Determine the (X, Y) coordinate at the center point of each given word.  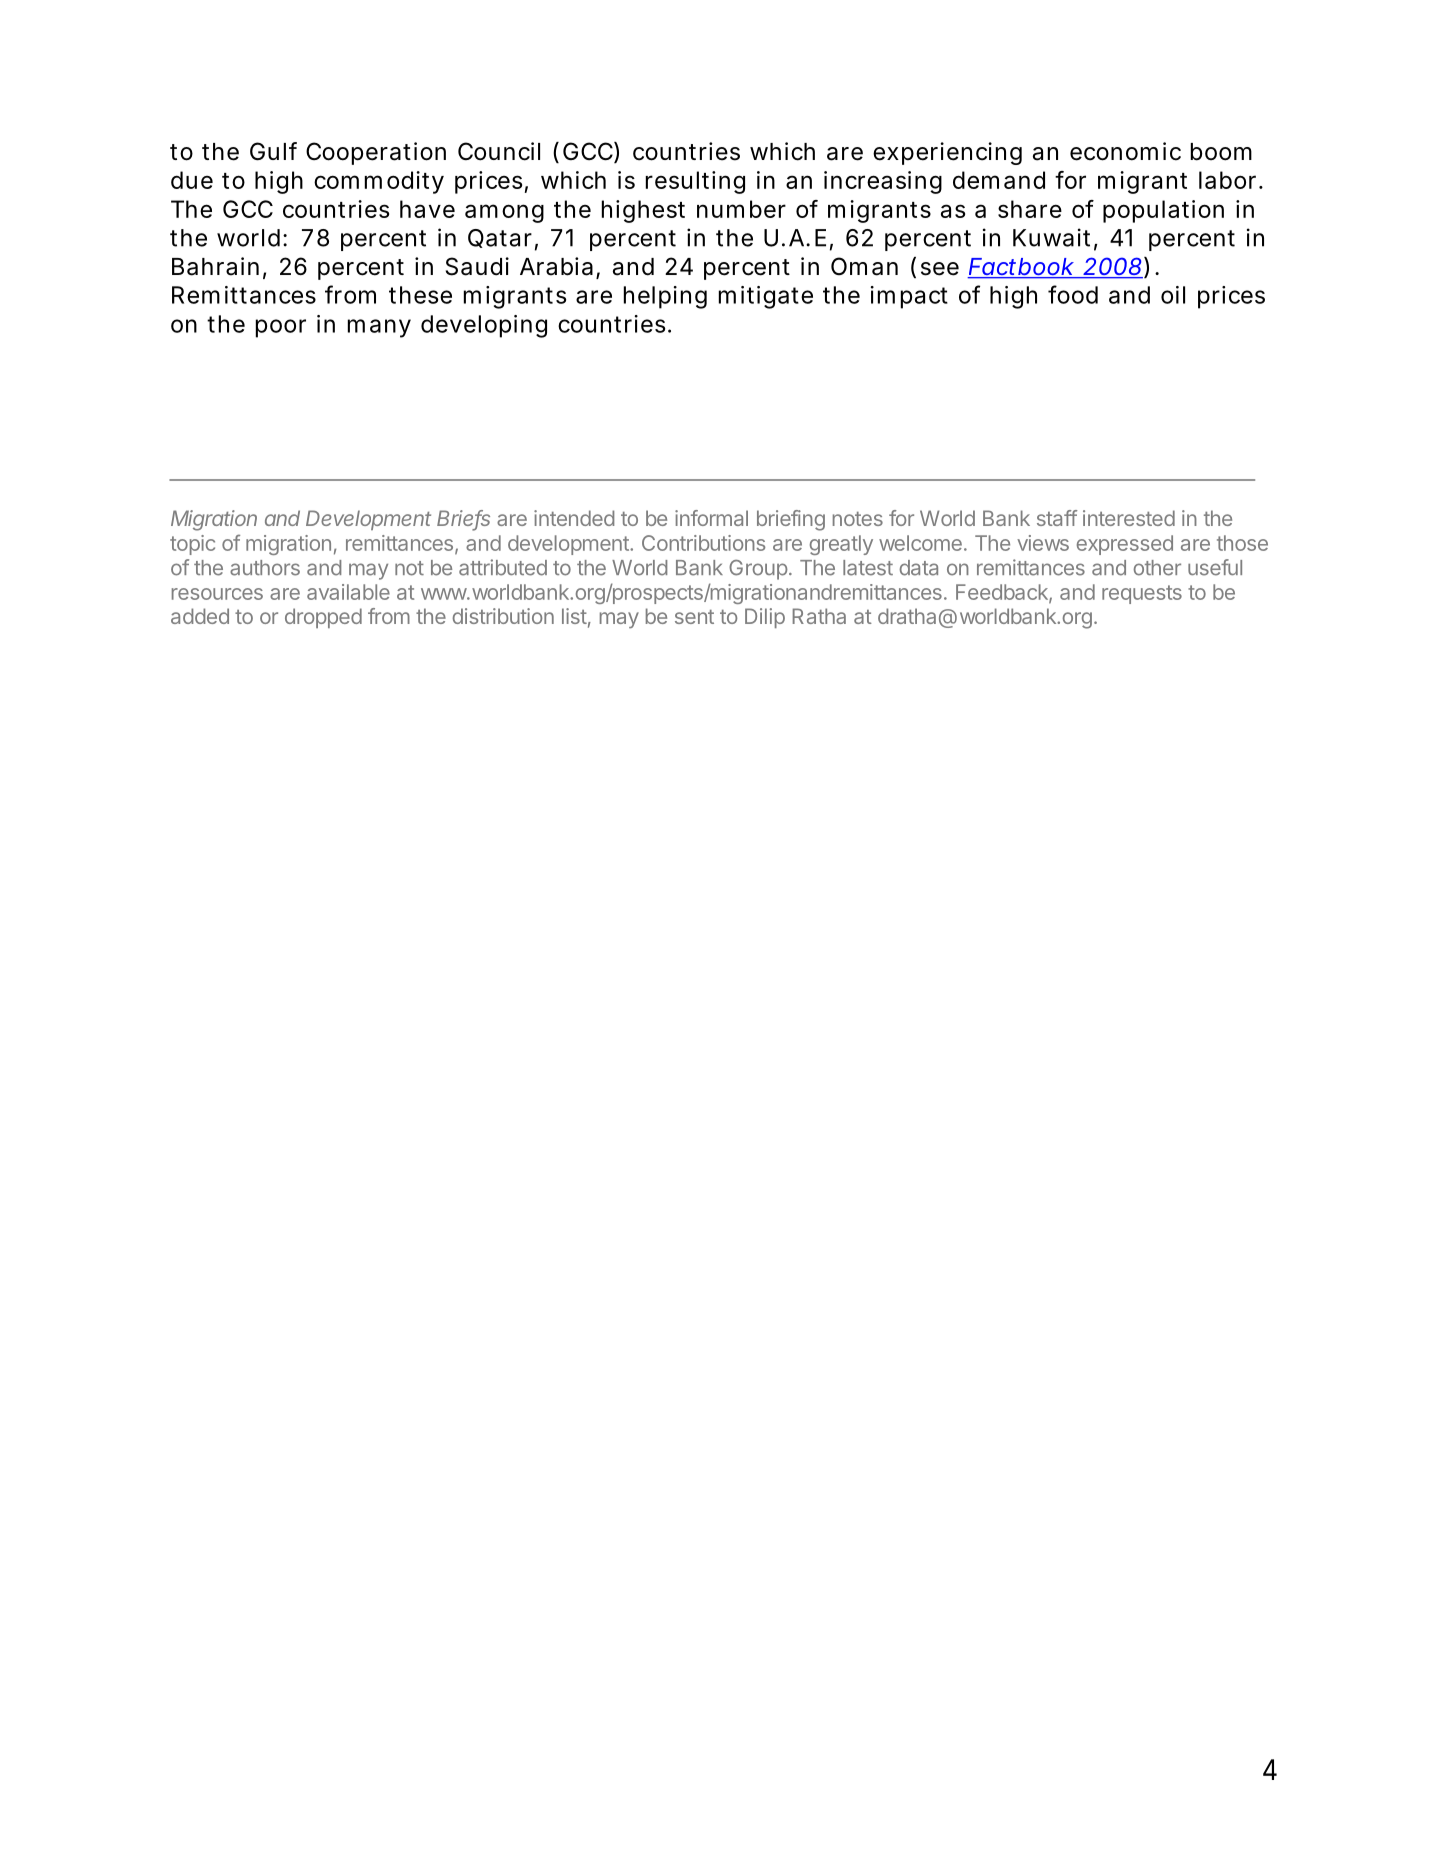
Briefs (463, 519)
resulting (695, 182)
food (1073, 294)
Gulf (273, 151)
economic (1125, 151)
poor (281, 328)
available (348, 592)
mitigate (766, 297)
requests (1142, 594)
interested (1129, 518)
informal (711, 518)
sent (694, 617)
